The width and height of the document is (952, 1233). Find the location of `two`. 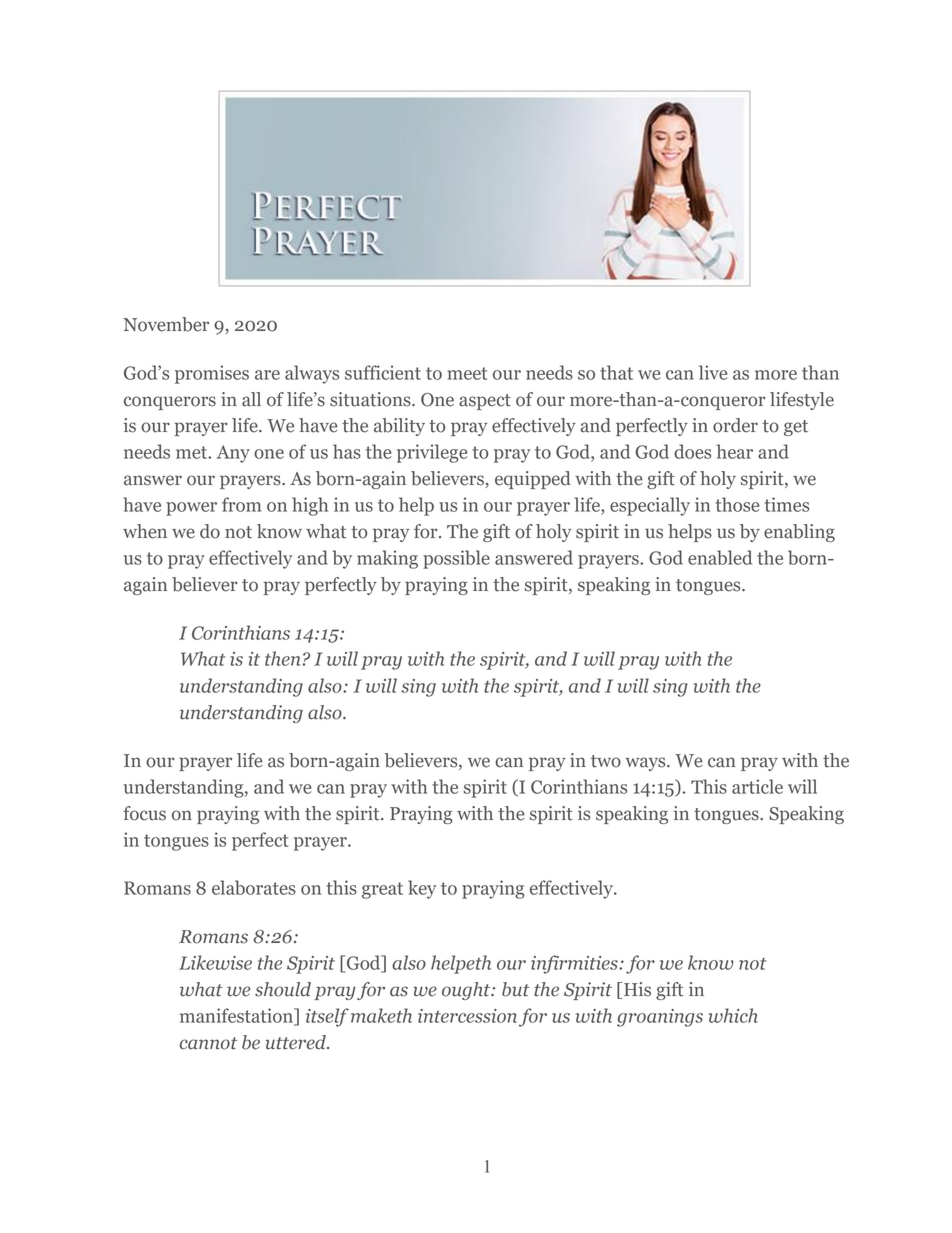

two is located at coordinates (606, 761).
